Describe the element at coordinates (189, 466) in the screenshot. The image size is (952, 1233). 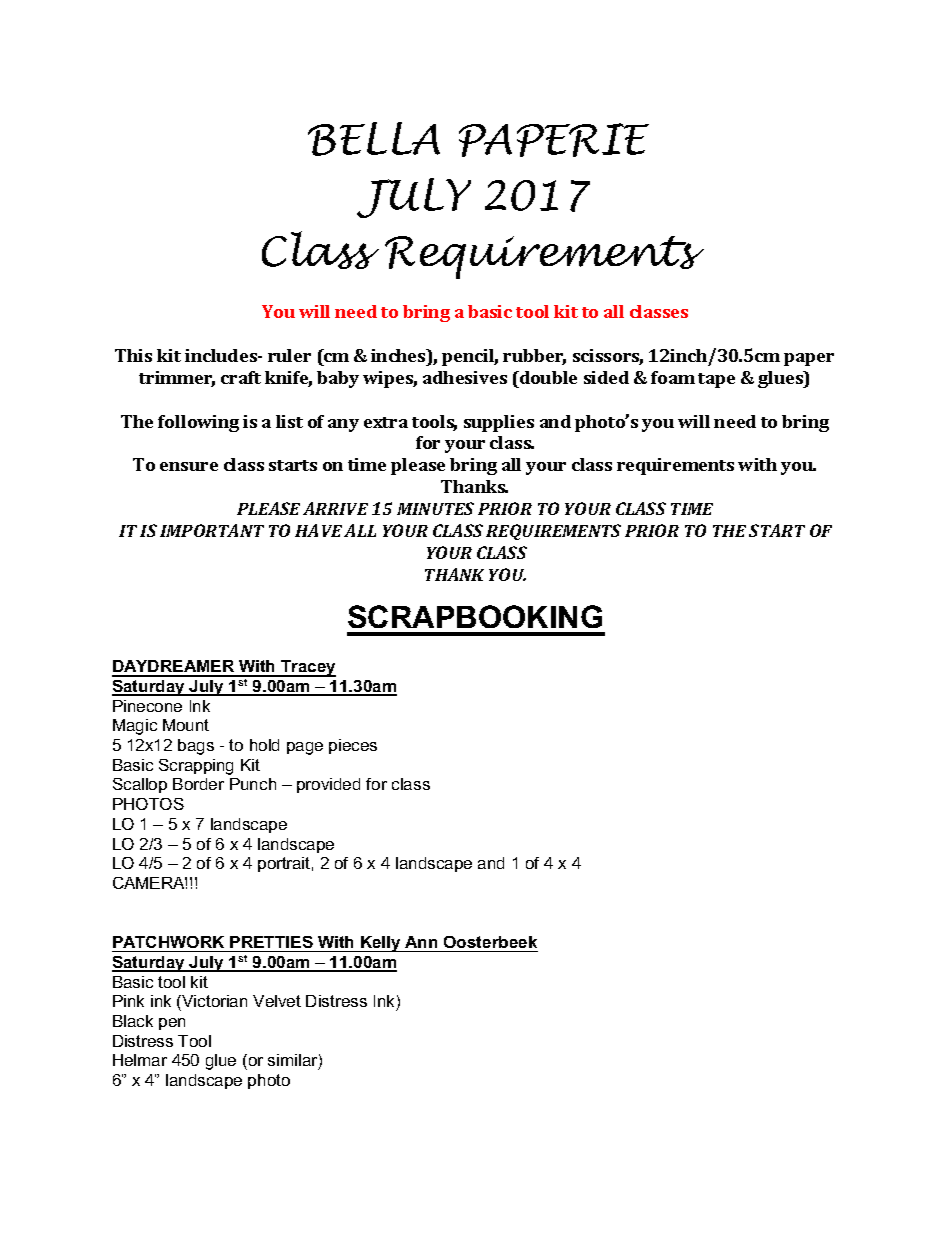
I see `ensure` at that location.
